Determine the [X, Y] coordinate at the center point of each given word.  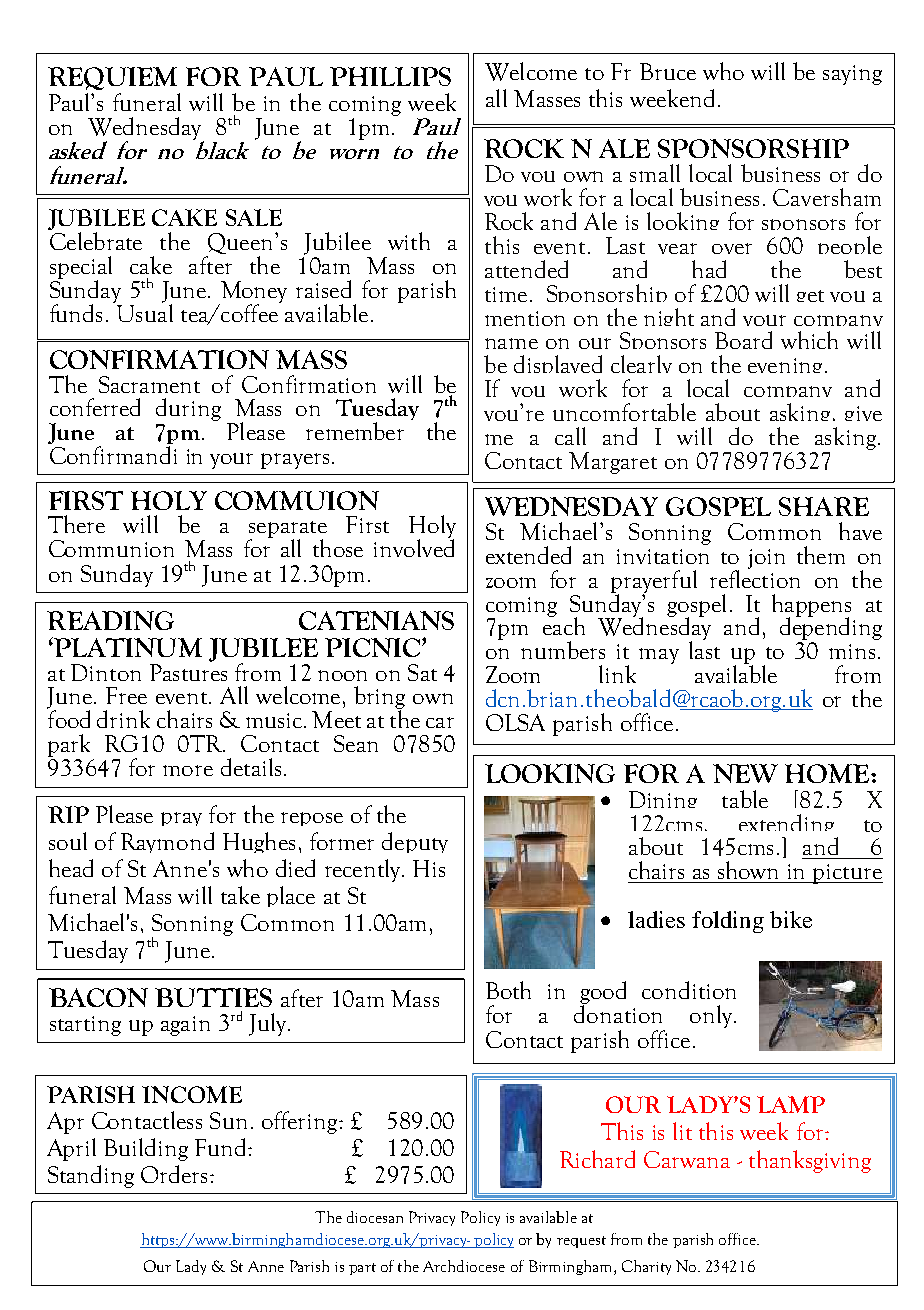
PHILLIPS [390, 76]
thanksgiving [810, 1161]
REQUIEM [112, 78]
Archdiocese [464, 1266]
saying [852, 75]
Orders [174, 1174]
